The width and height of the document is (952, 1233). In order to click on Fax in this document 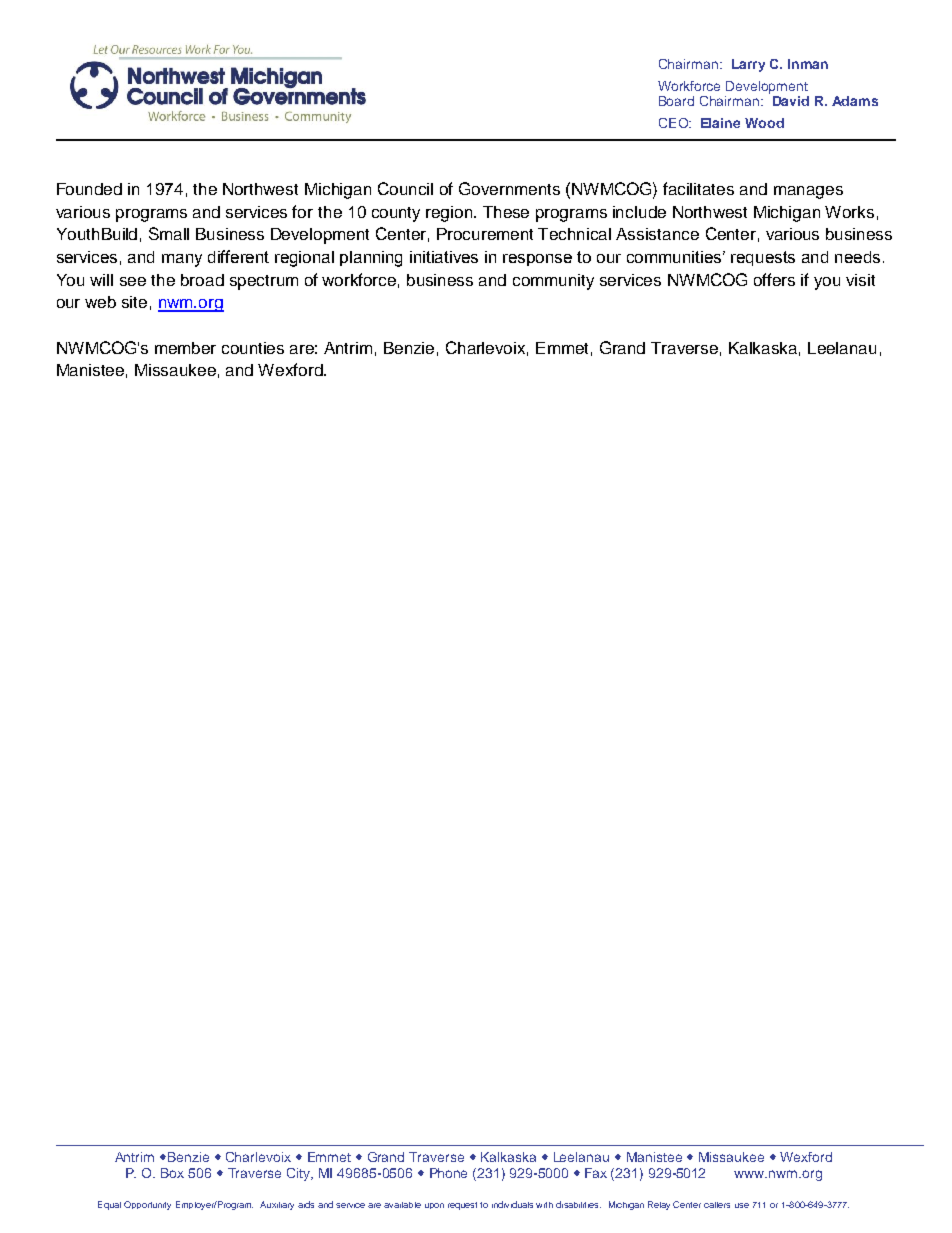, I will do `click(596, 1173)`.
